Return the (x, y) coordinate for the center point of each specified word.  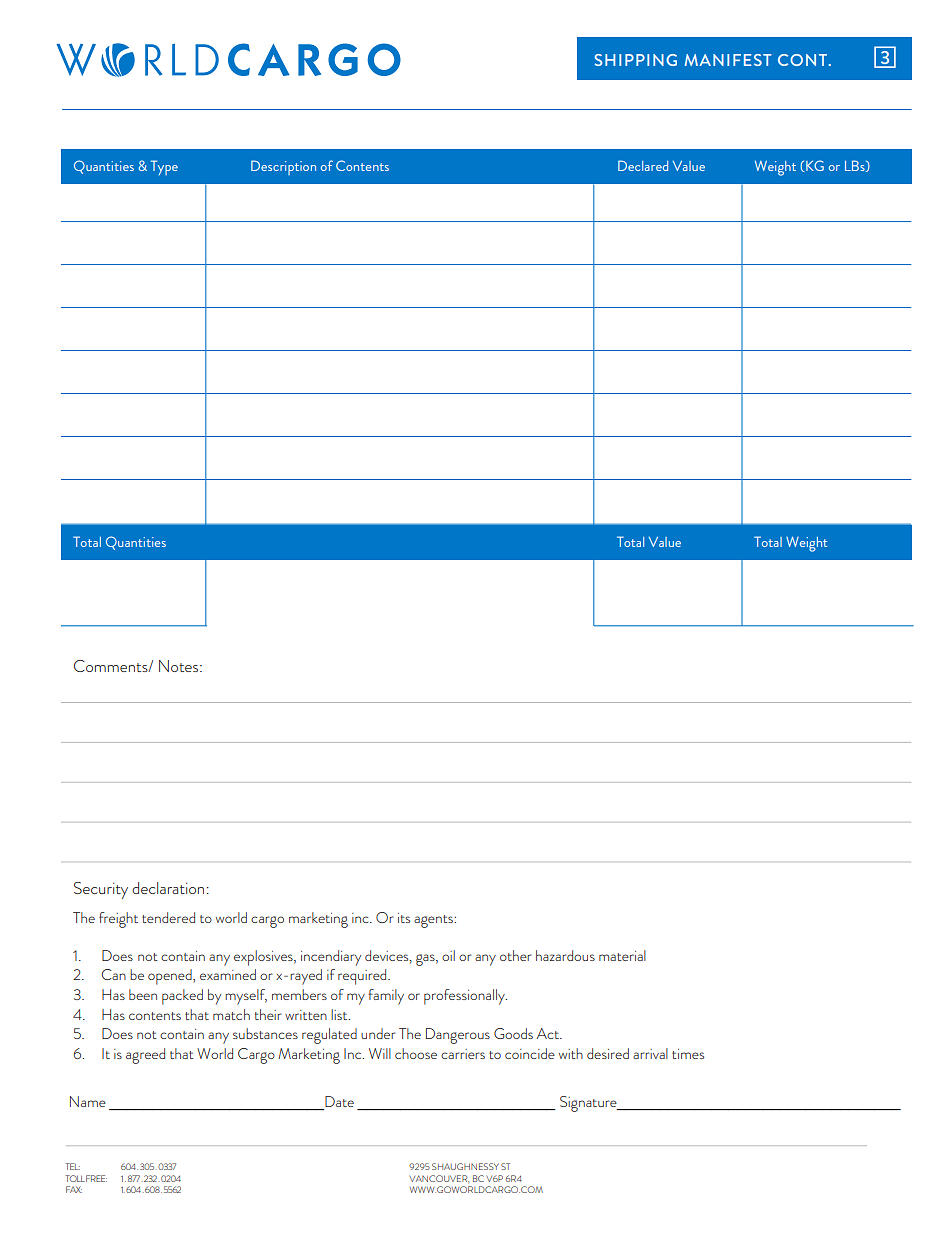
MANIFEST (728, 60)
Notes (180, 666)
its (404, 918)
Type (164, 167)
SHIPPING (636, 60)
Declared (643, 165)
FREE (96, 1178)
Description (283, 167)
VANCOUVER (439, 1178)
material (622, 955)
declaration (168, 888)
